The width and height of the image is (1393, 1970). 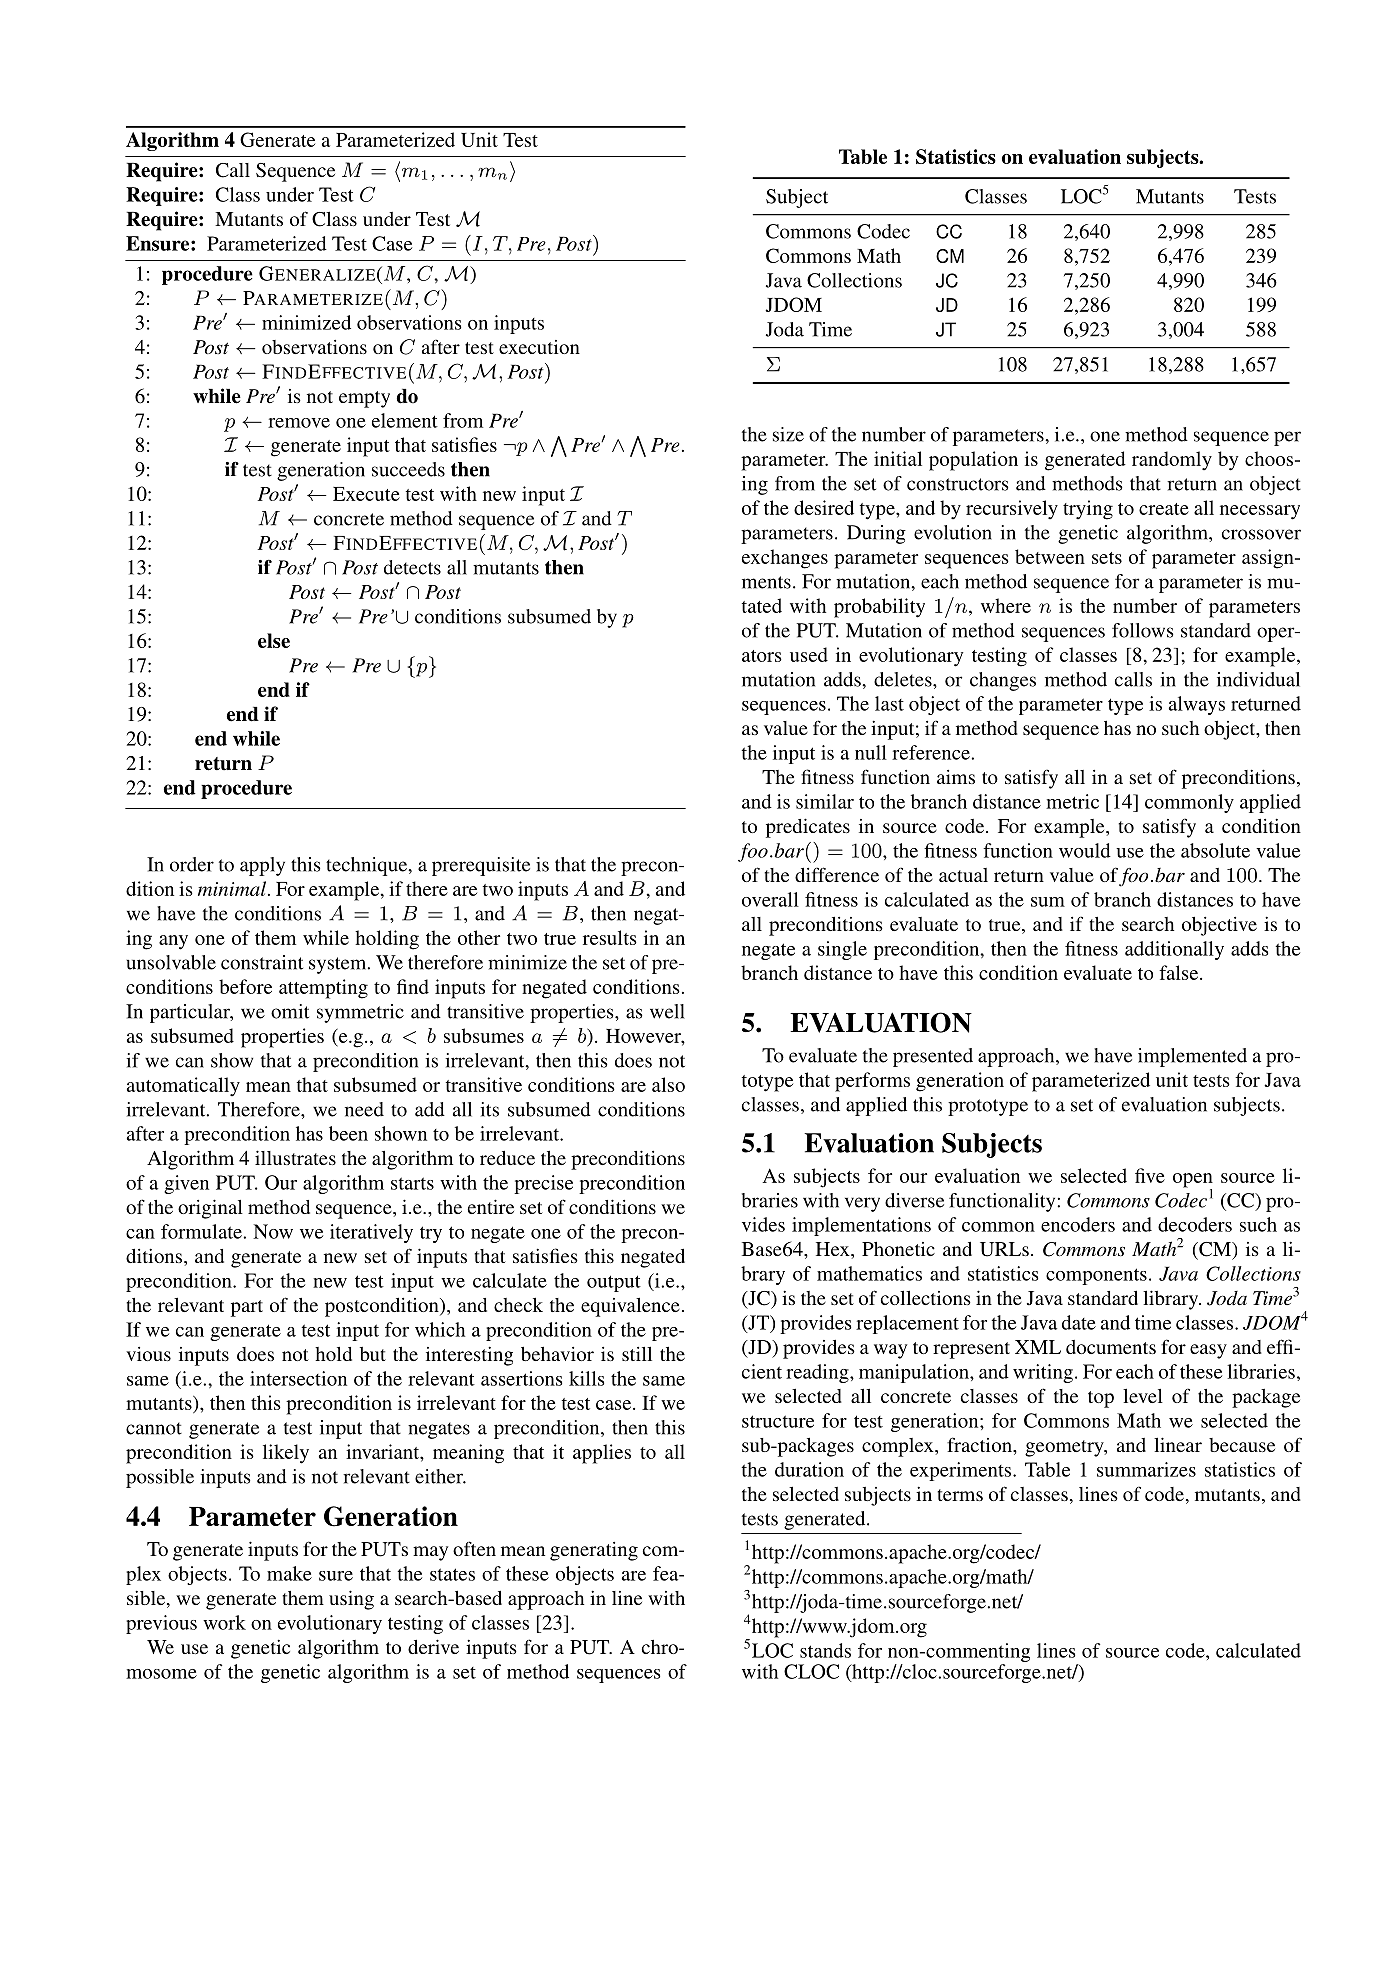 I want to click on make, so click(x=289, y=1573).
